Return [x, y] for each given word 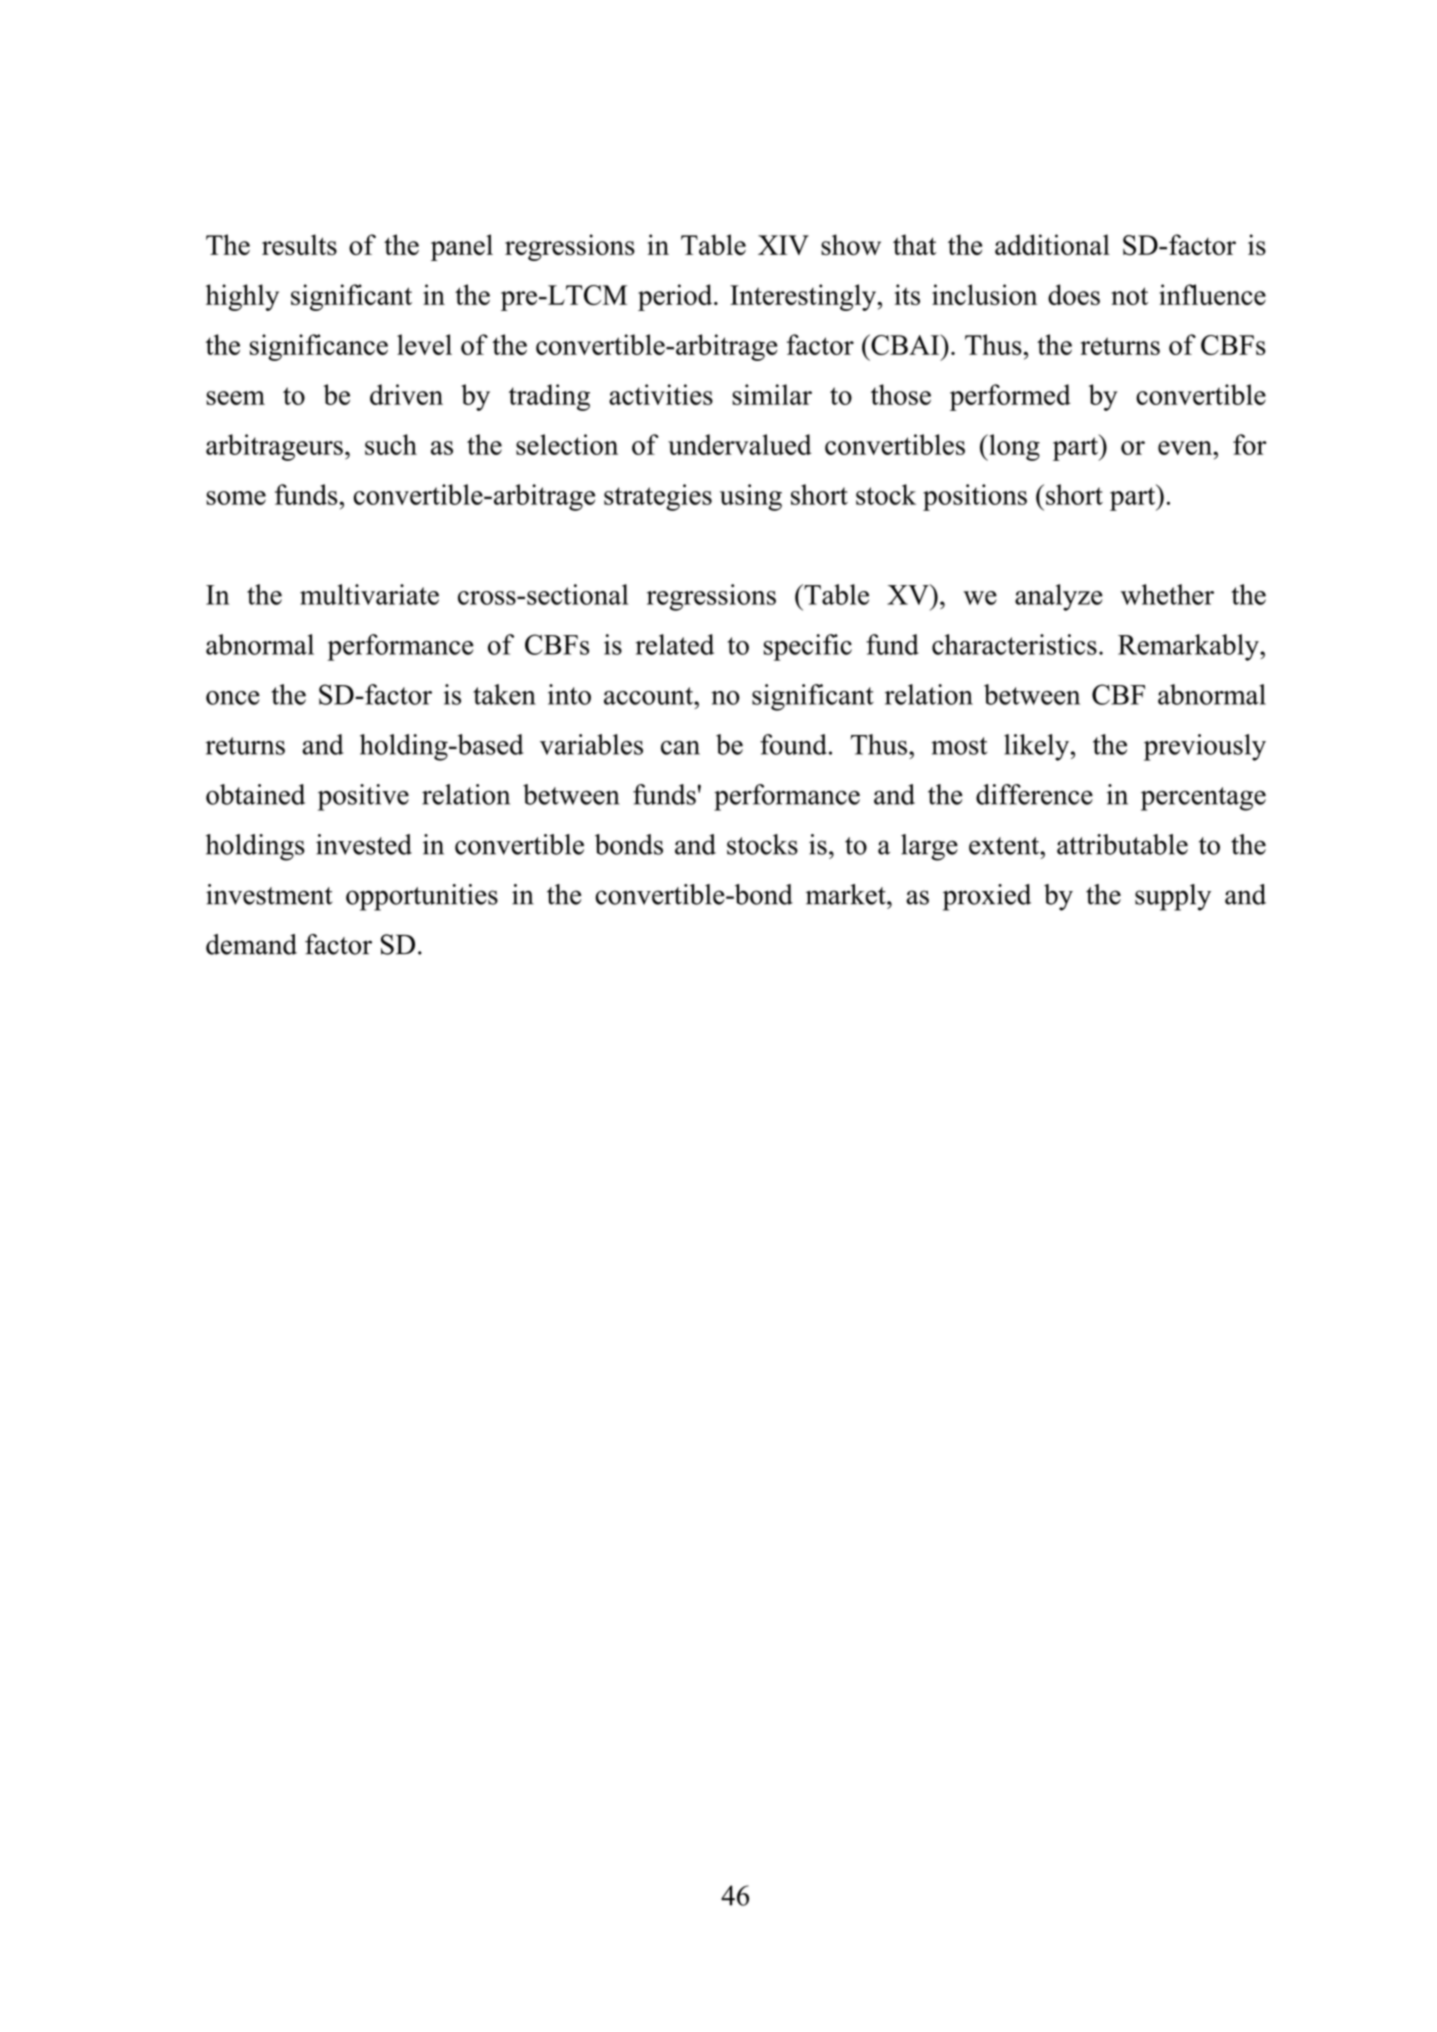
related [674, 644]
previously [1205, 747]
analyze [1059, 597]
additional [1052, 244]
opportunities [422, 897]
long [1013, 447]
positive [363, 797]
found [793, 744]
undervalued [740, 444]
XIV [783, 245]
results [299, 244]
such [391, 444]
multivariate [369, 594]
